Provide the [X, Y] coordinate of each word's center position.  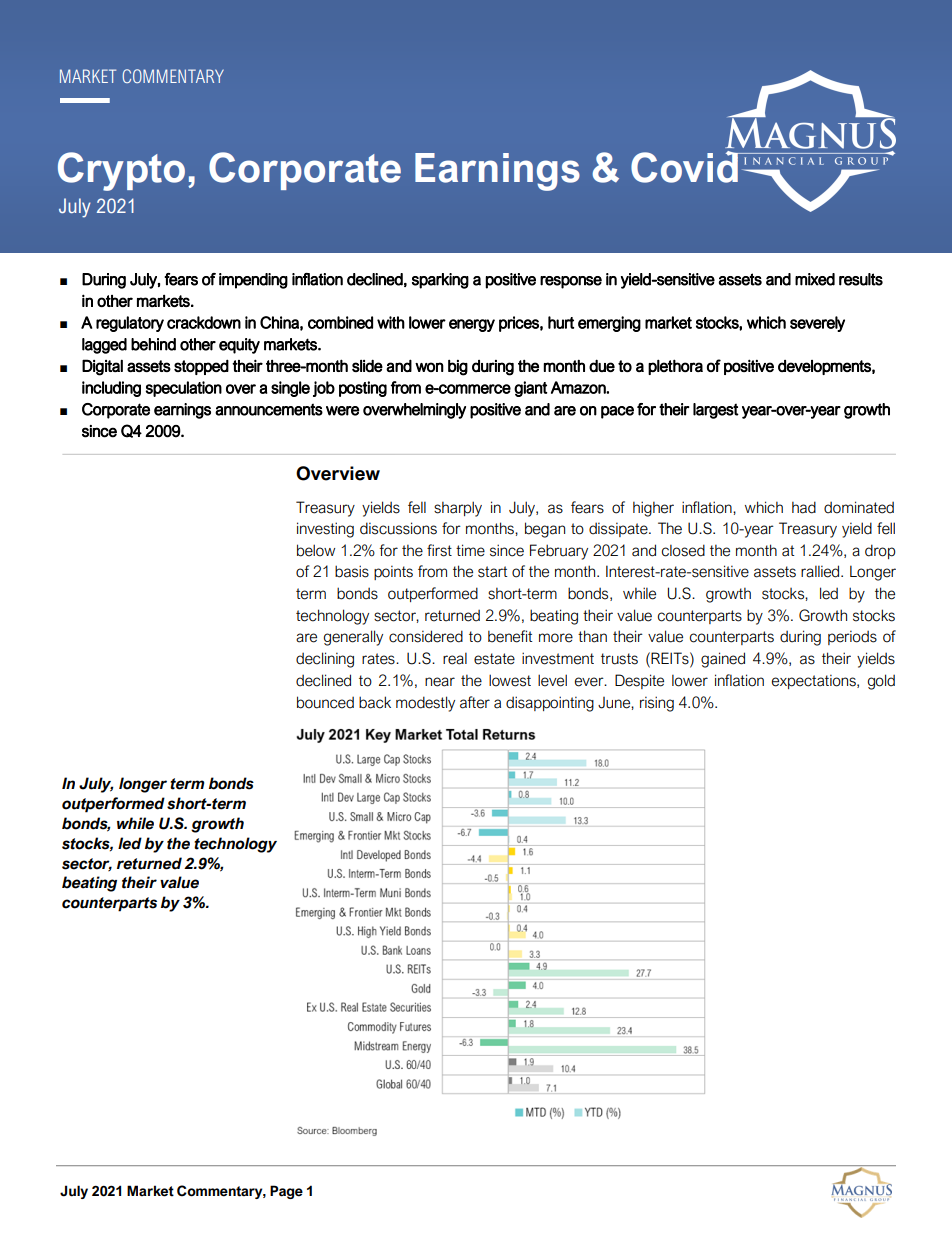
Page [286, 1192]
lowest [510, 680]
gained [723, 660]
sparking [440, 281]
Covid [685, 167]
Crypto [121, 171]
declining [325, 660]
